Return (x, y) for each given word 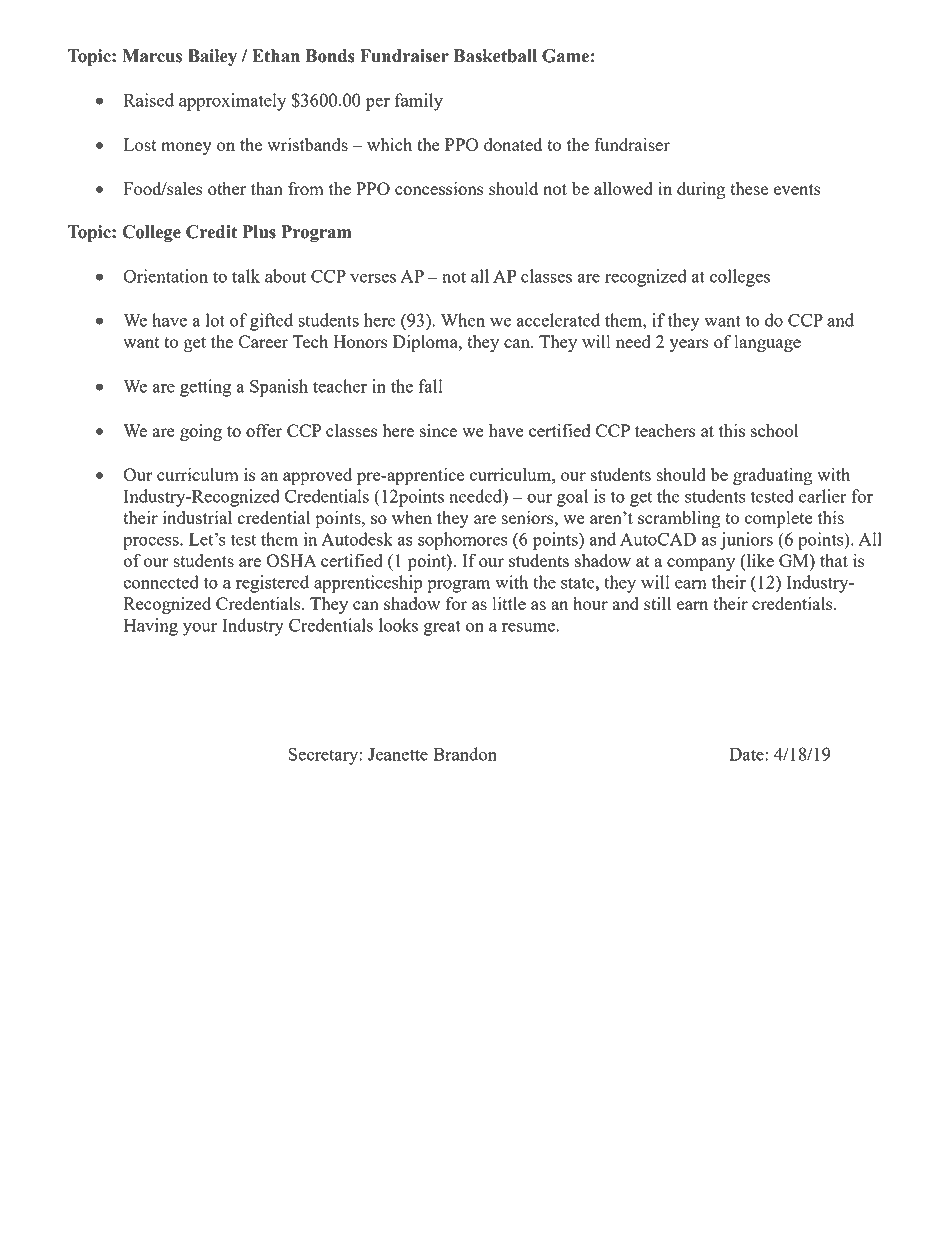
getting (205, 388)
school (774, 430)
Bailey (212, 57)
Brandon (465, 754)
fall (430, 386)
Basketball (495, 56)
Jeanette (398, 754)
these (749, 188)
